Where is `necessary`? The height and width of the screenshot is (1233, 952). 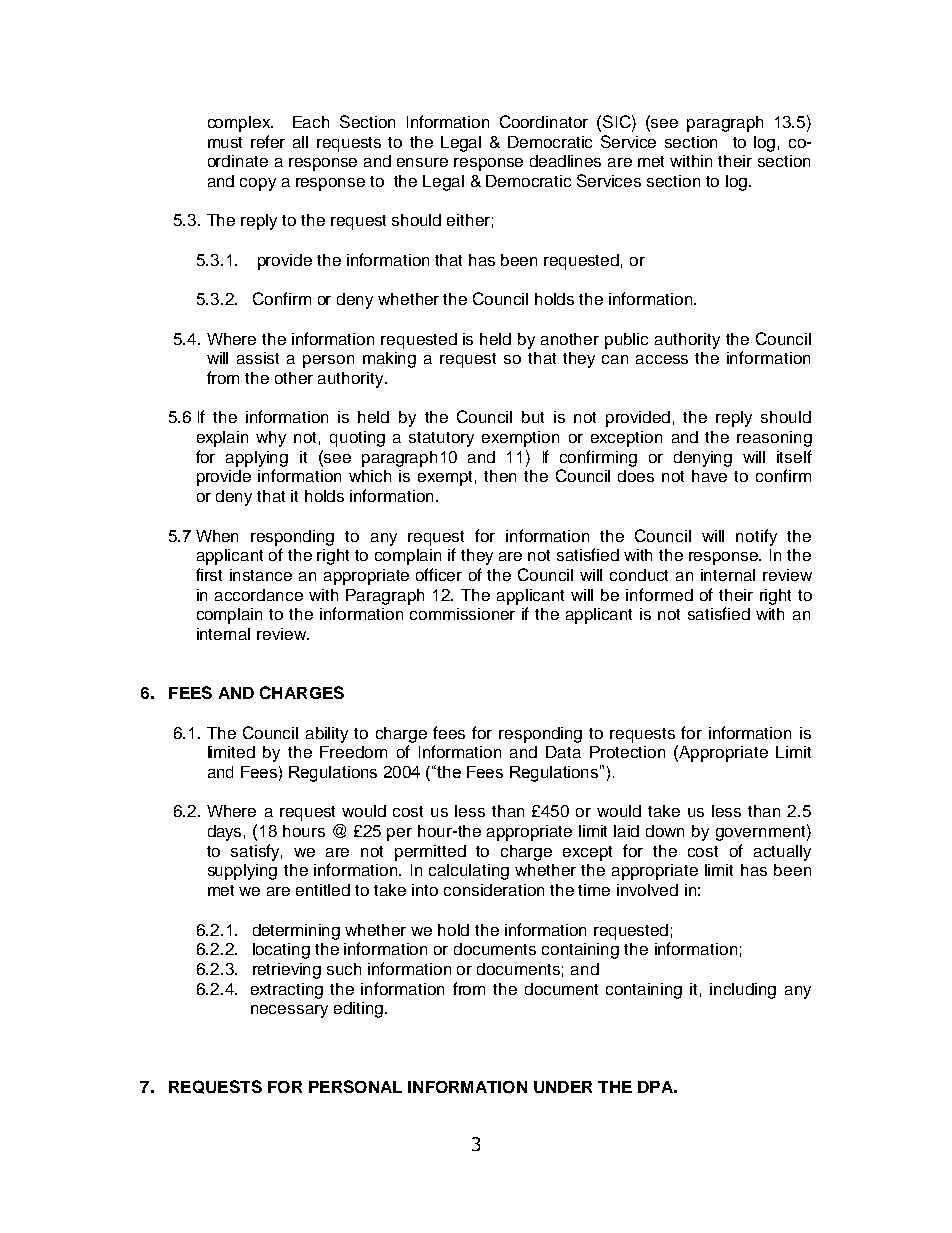 necessary is located at coordinates (289, 1011).
